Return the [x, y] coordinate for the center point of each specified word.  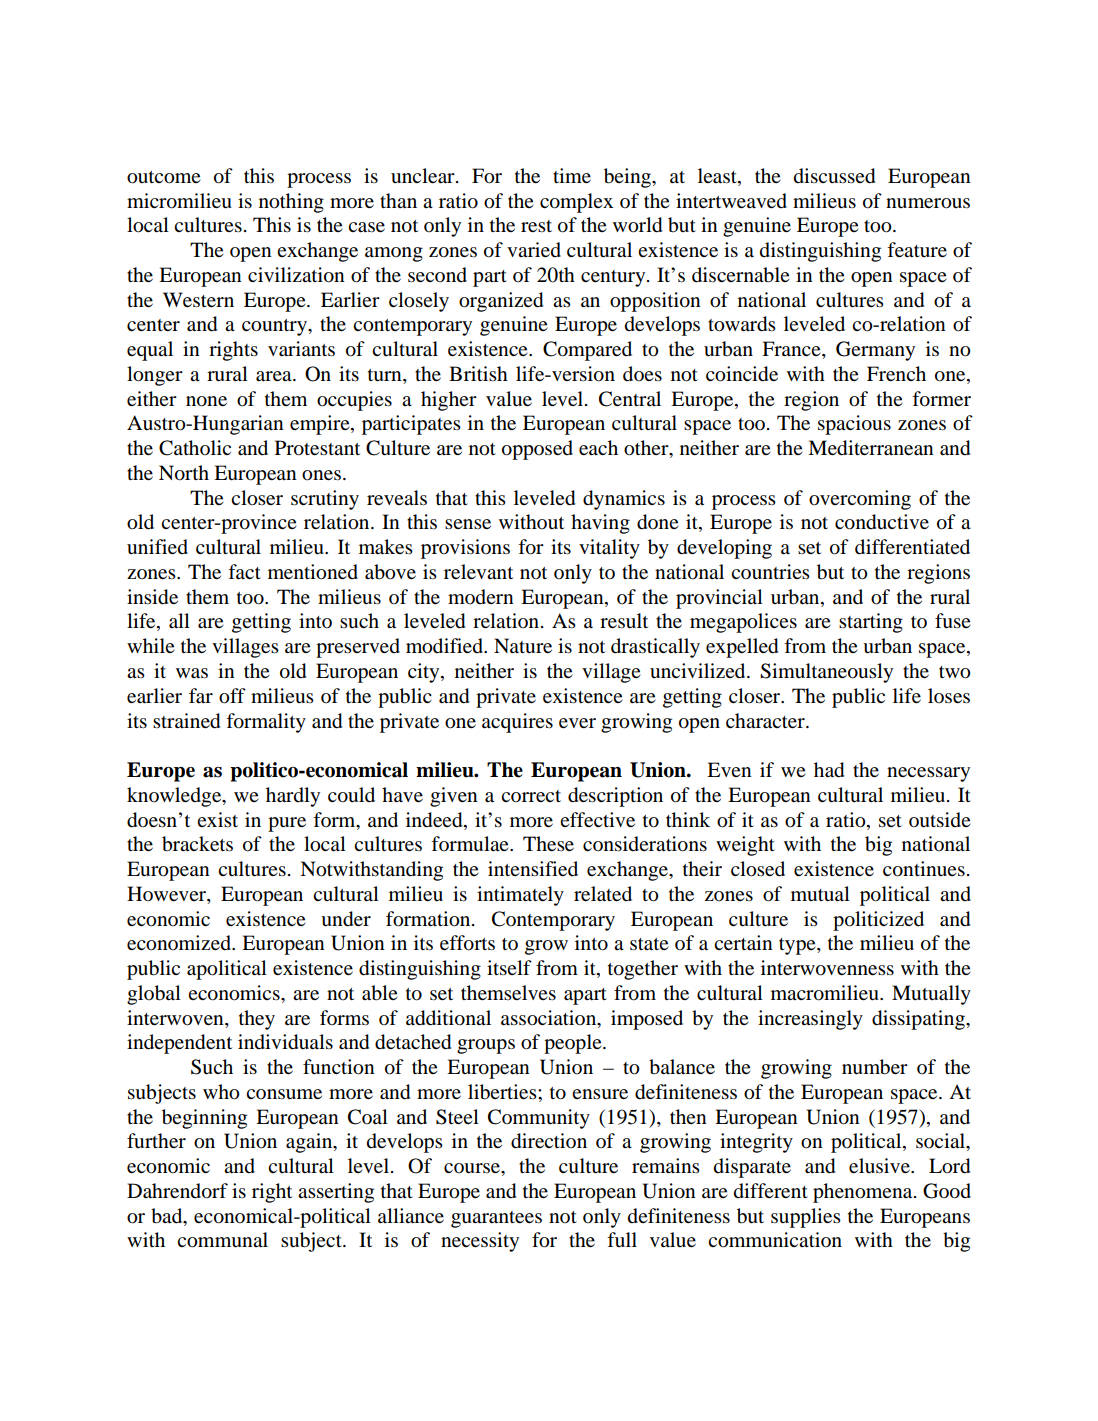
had [829, 770]
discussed [834, 176]
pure [287, 824]
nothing [291, 203]
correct [531, 796]
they [257, 1020]
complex [576, 203]
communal [222, 1240]
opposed [537, 450]
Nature [523, 645]
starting [871, 623]
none [206, 401]
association [550, 1018]
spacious [854, 425]
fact [244, 571]
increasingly [810, 1020]
